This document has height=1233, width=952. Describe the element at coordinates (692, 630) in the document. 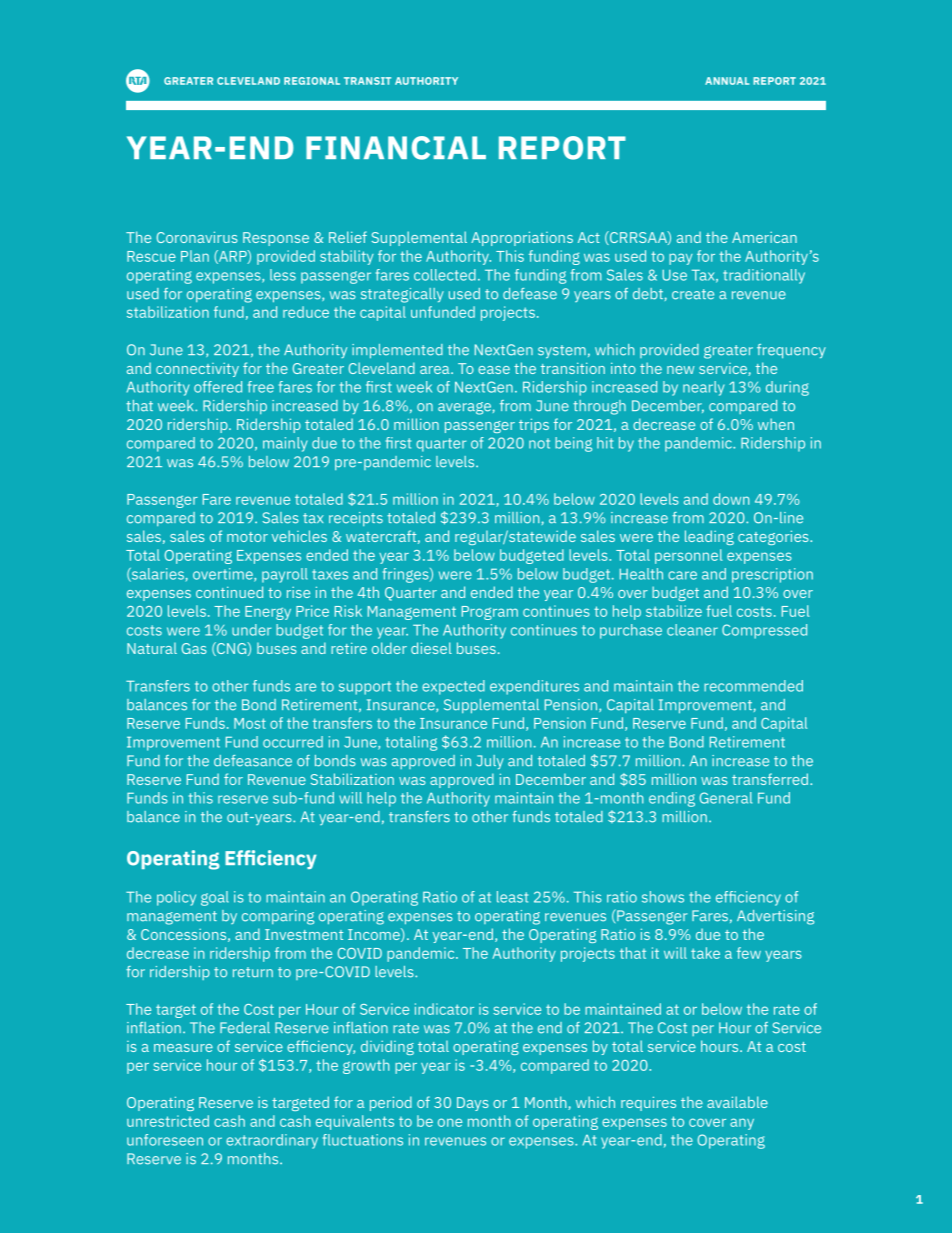

I see `cleaner` at that location.
